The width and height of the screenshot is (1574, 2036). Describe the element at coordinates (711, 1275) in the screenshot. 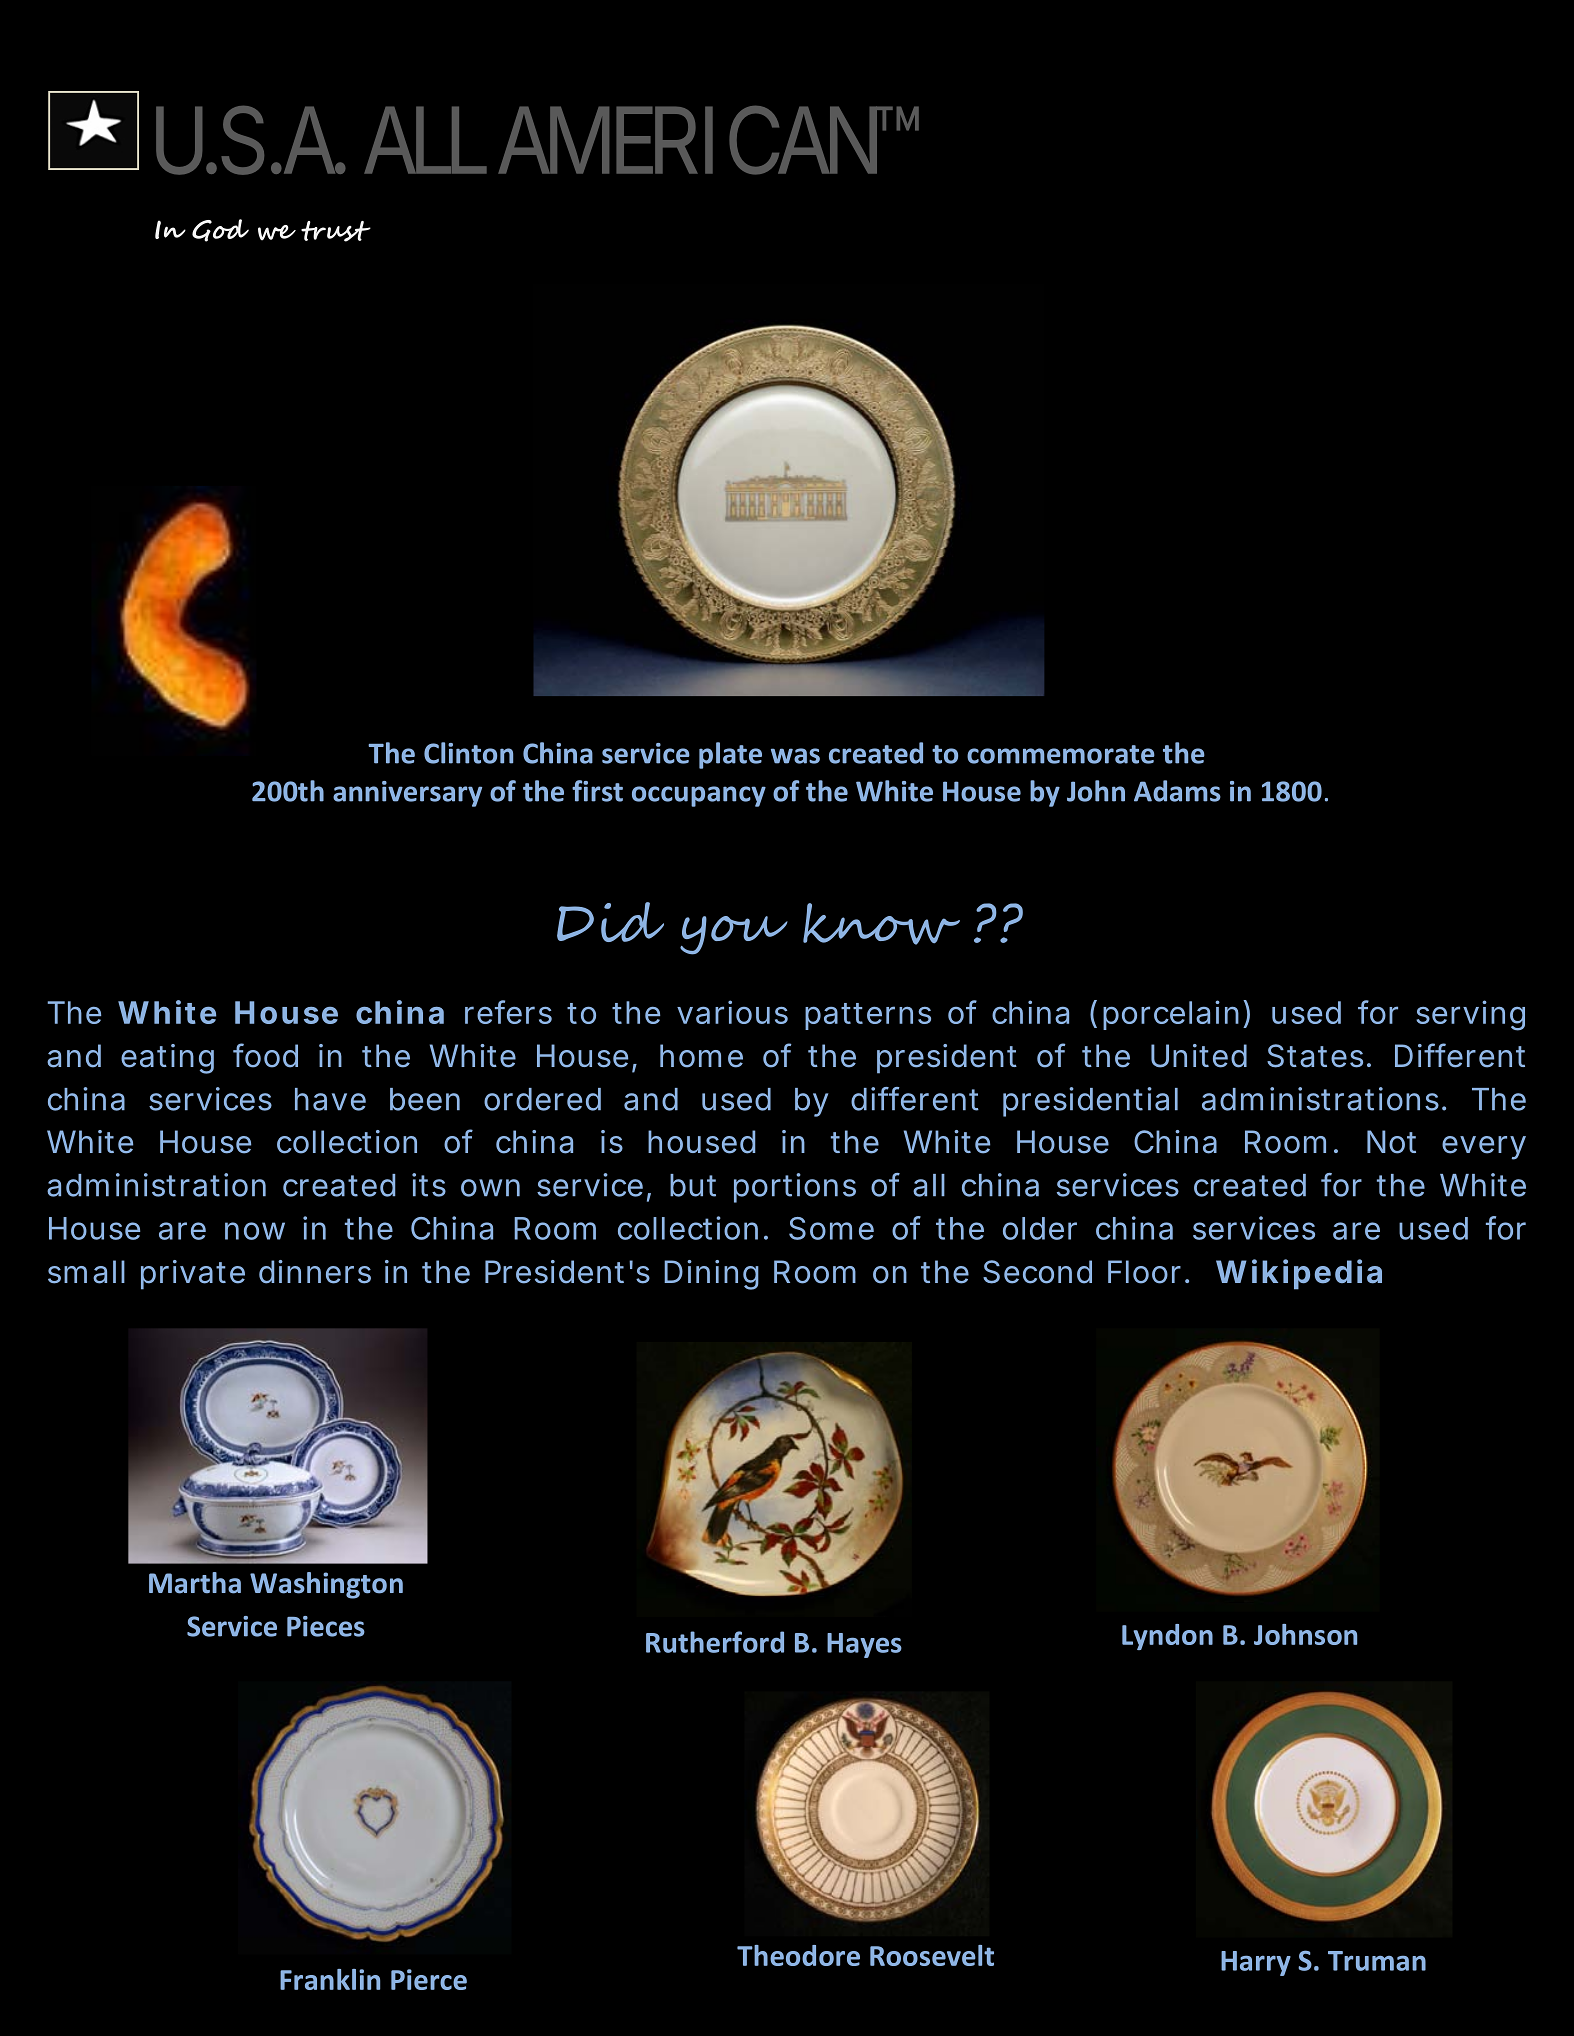

I see `Dining` at that location.
